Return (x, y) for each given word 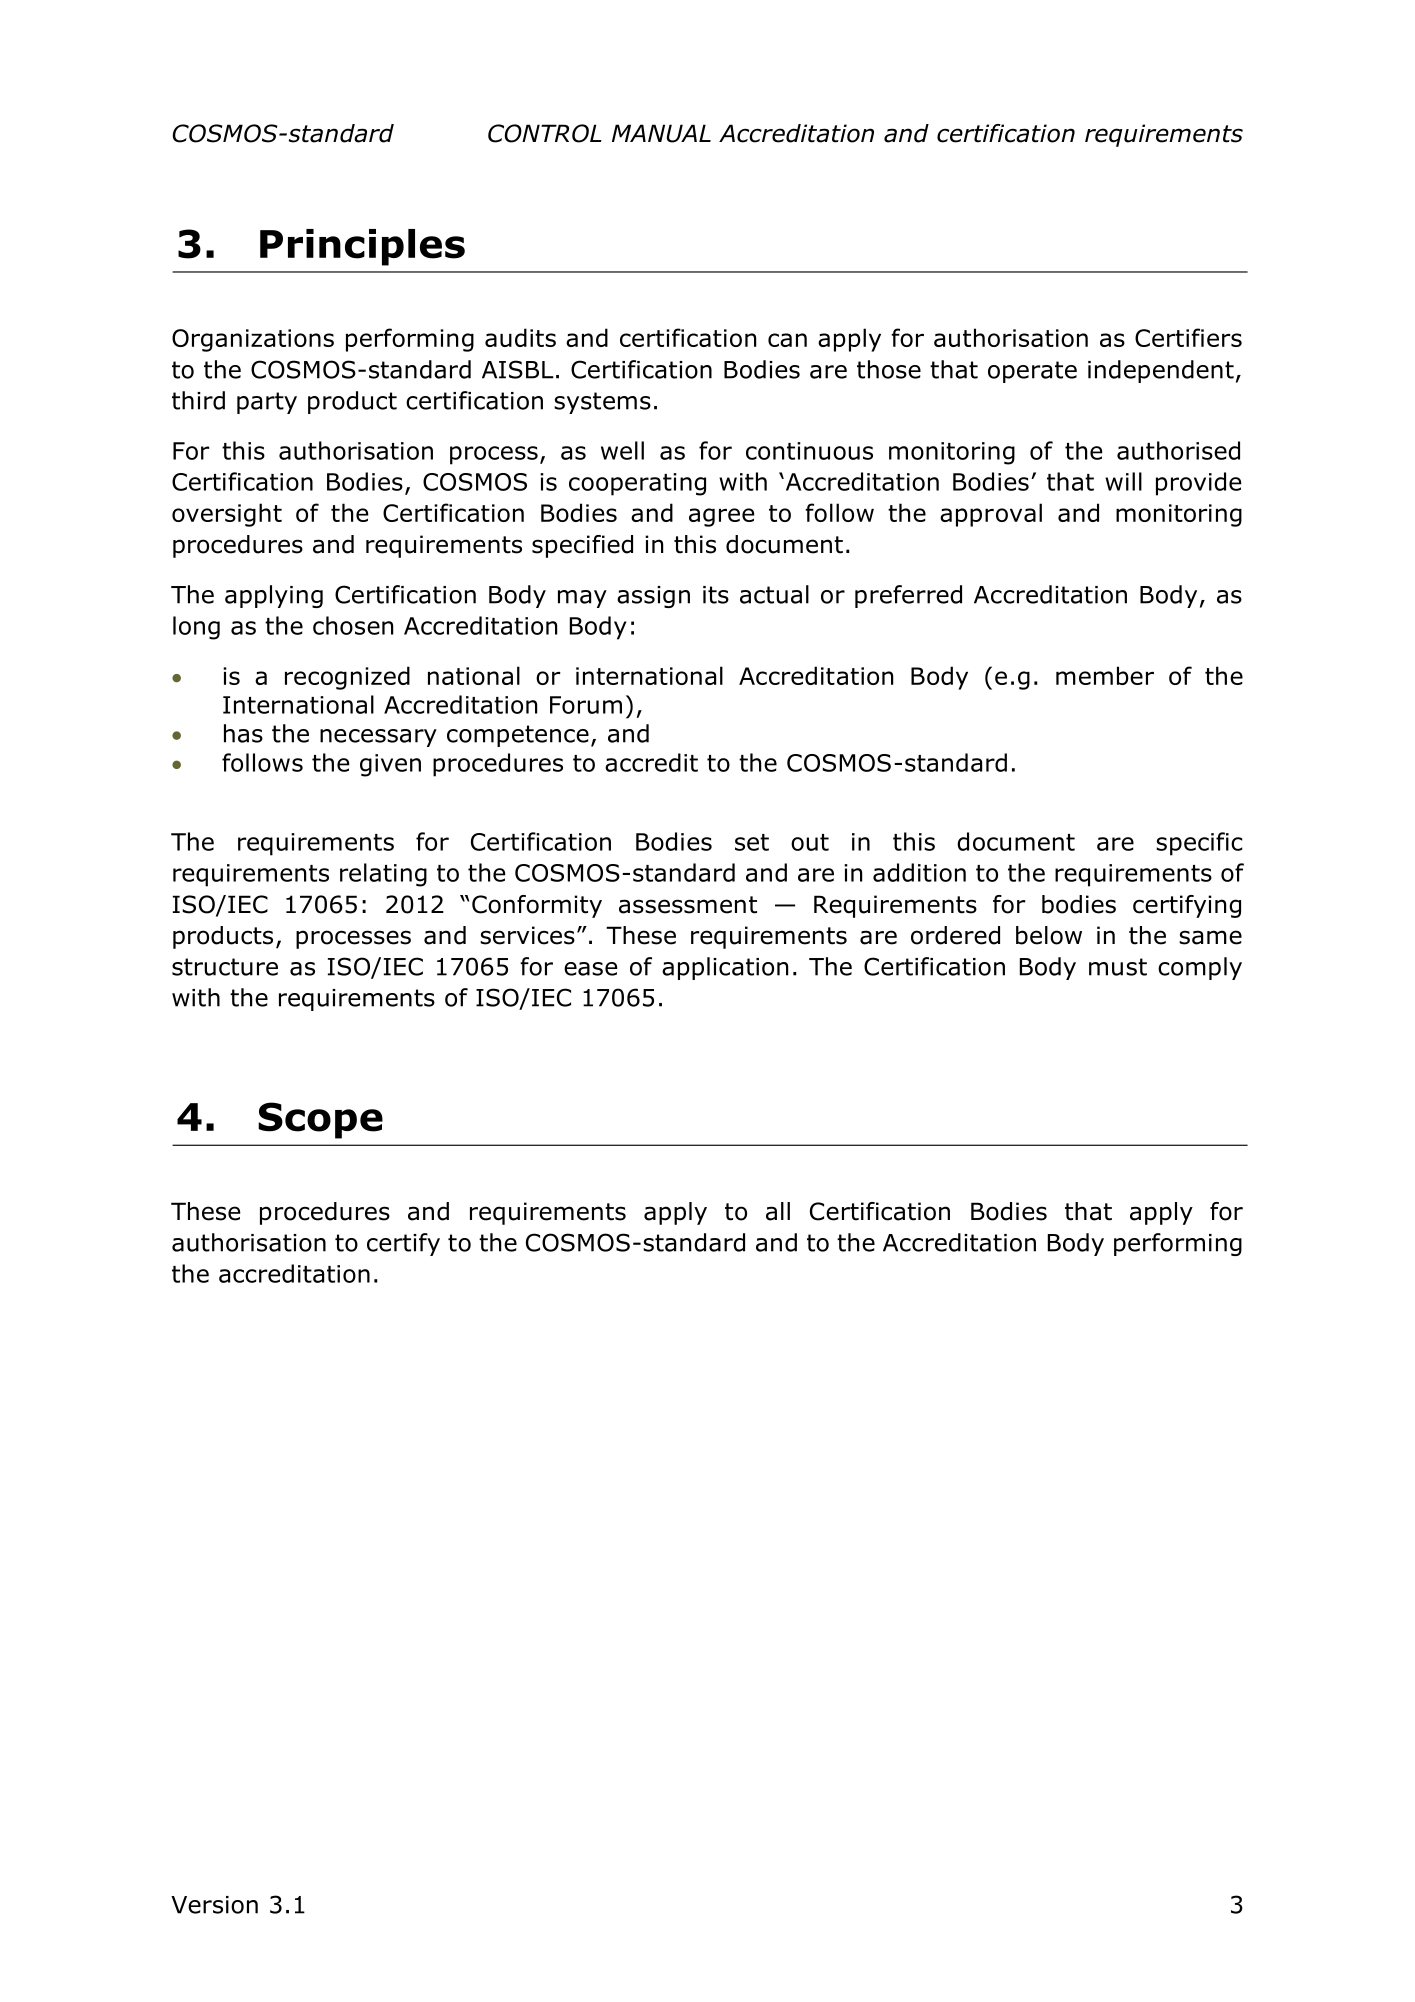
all (778, 1211)
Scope (320, 1120)
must (1118, 967)
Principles (362, 247)
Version (214, 1905)
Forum (586, 705)
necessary (378, 738)
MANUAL (661, 133)
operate (1032, 372)
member (1105, 675)
